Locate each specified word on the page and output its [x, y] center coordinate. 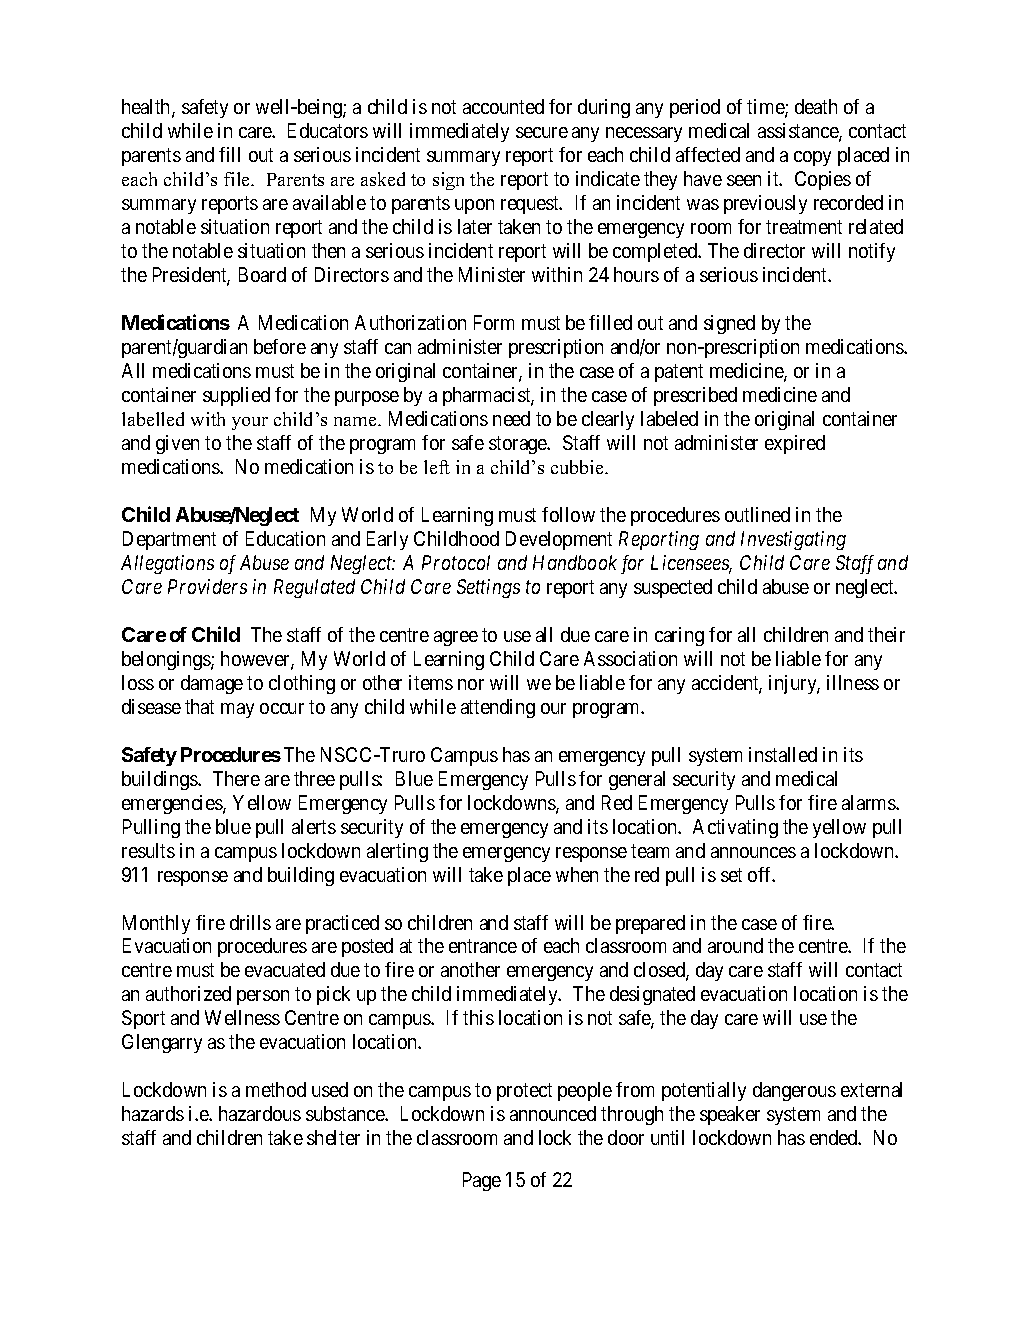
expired [795, 444]
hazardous [260, 1113]
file [238, 179]
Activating [735, 828]
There [236, 778]
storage [519, 445]
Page [482, 1181]
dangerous [794, 1091]
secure [542, 132]
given [177, 444]
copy [812, 158]
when [577, 874]
